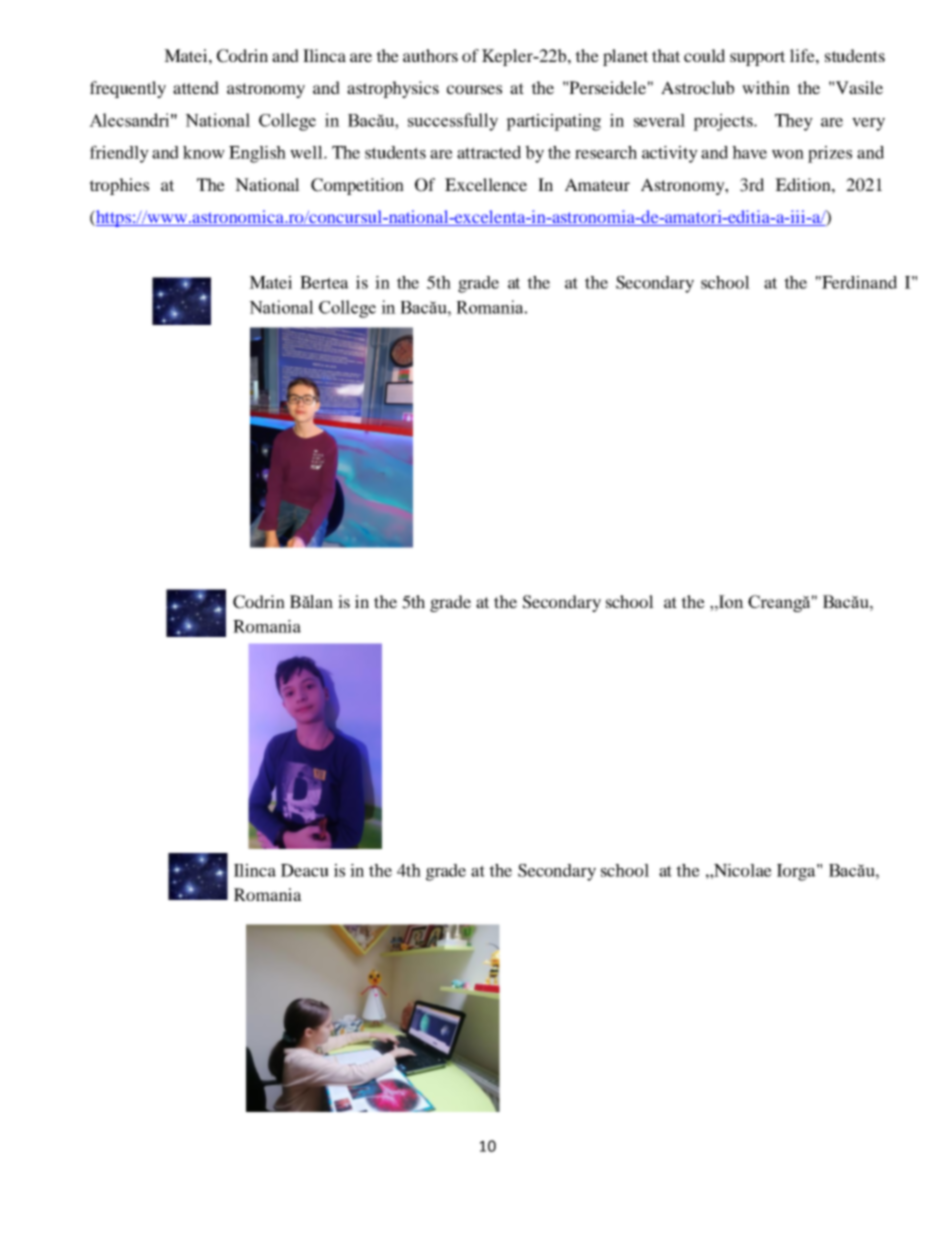  Describe the element at coordinates (430, 55) in the page. I see `authors` at that location.
